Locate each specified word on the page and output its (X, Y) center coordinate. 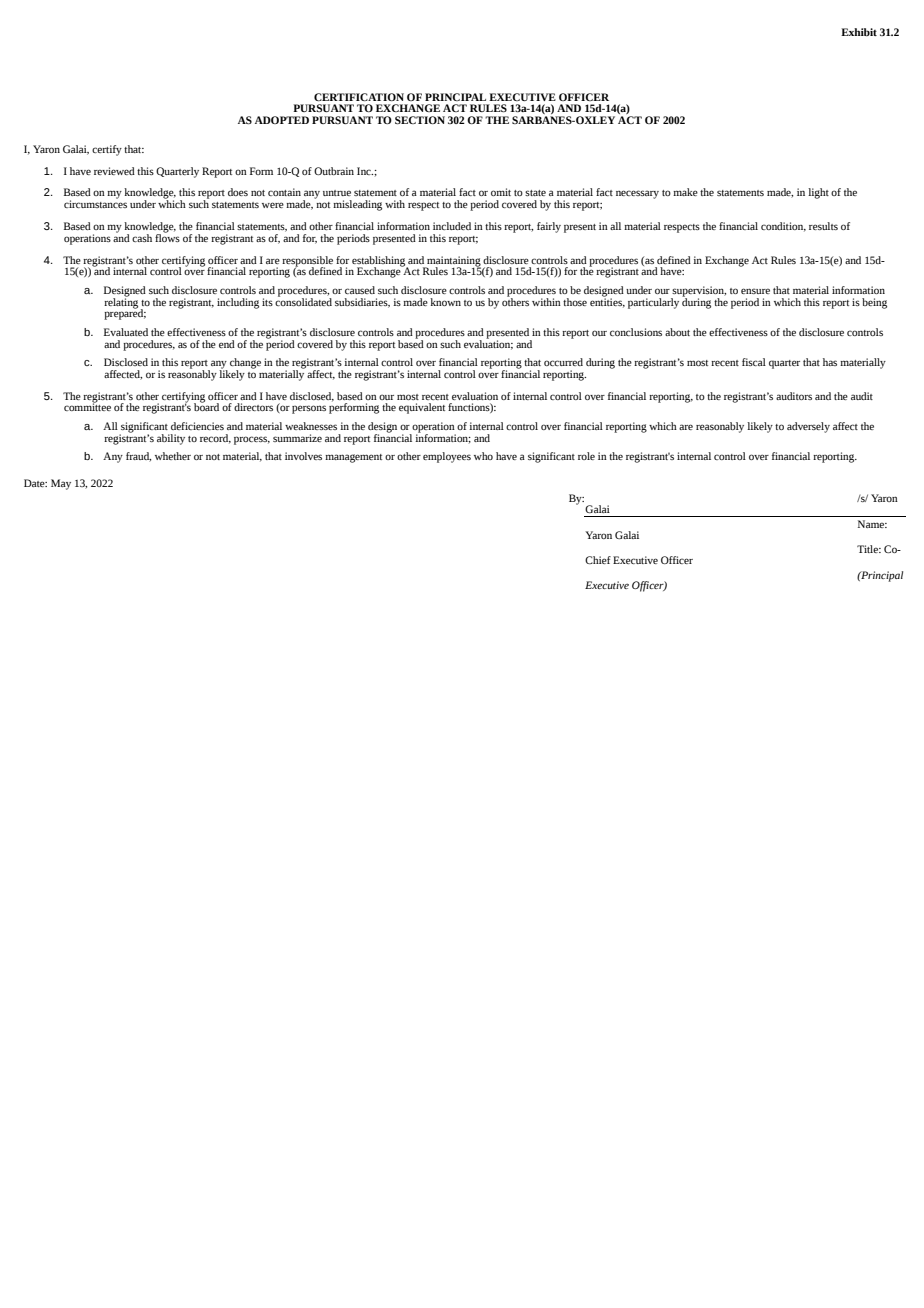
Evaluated (126, 332)
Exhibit (859, 32)
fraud (138, 457)
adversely (808, 427)
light (818, 193)
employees (447, 457)
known (445, 302)
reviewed (114, 171)
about (677, 332)
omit (501, 192)
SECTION (420, 120)
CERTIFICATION (359, 97)
